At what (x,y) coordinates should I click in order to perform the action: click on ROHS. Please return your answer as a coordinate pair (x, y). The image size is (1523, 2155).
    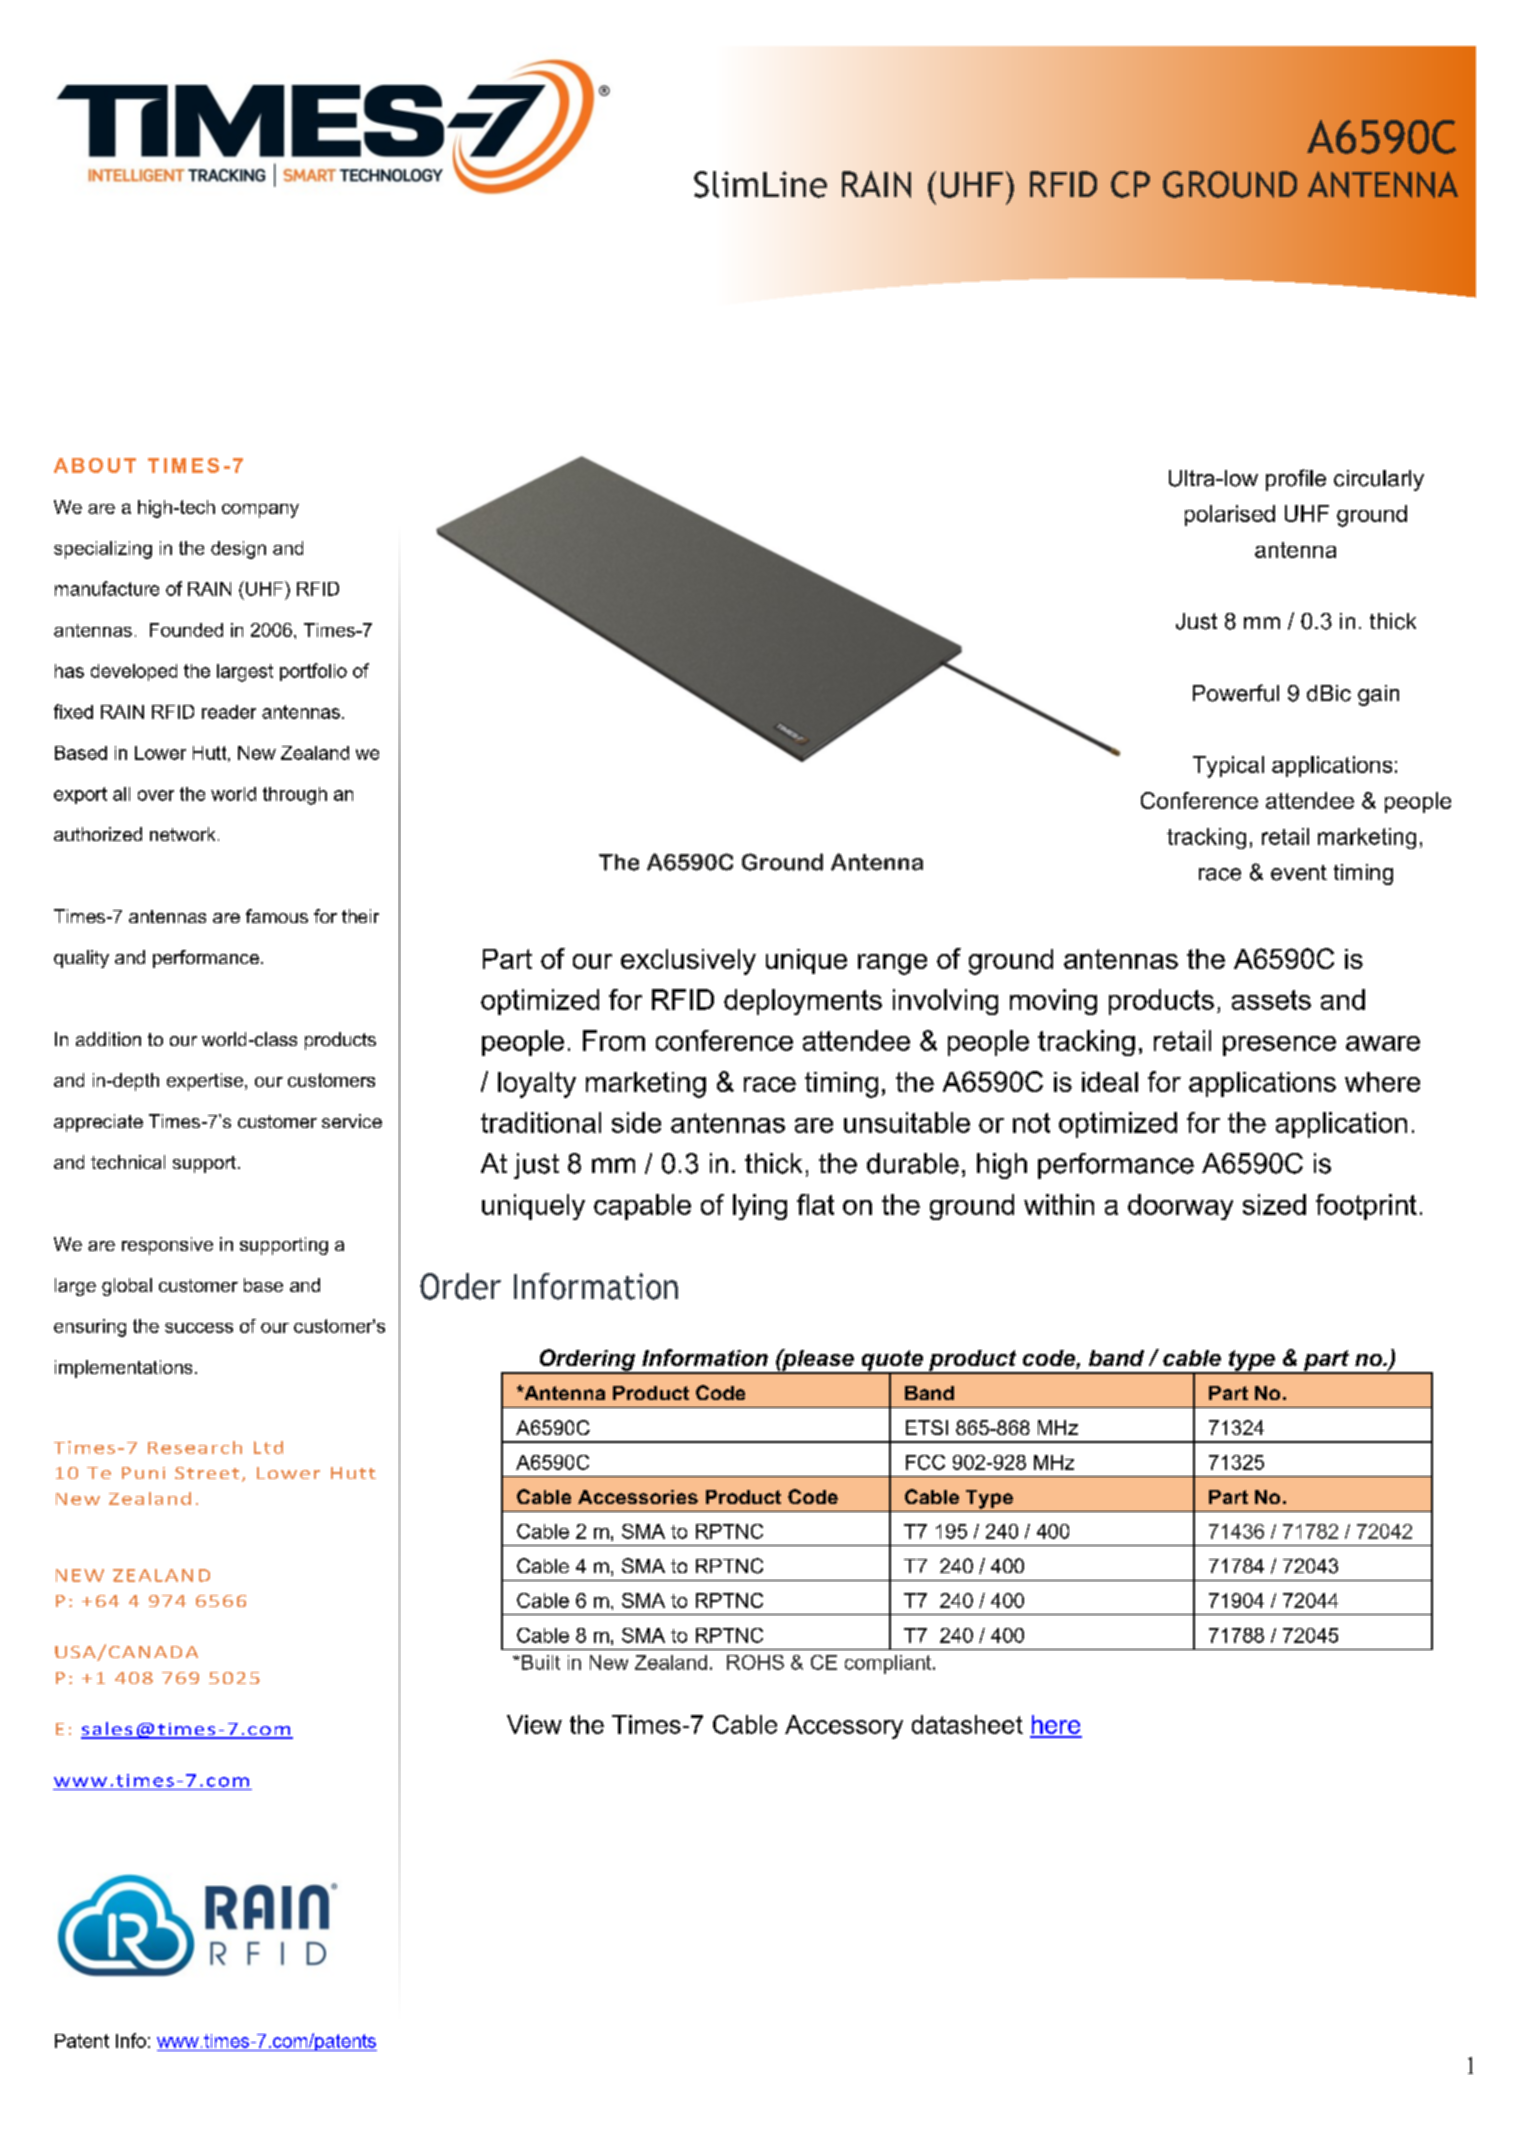
    Looking at the image, I should click on (755, 1662).
